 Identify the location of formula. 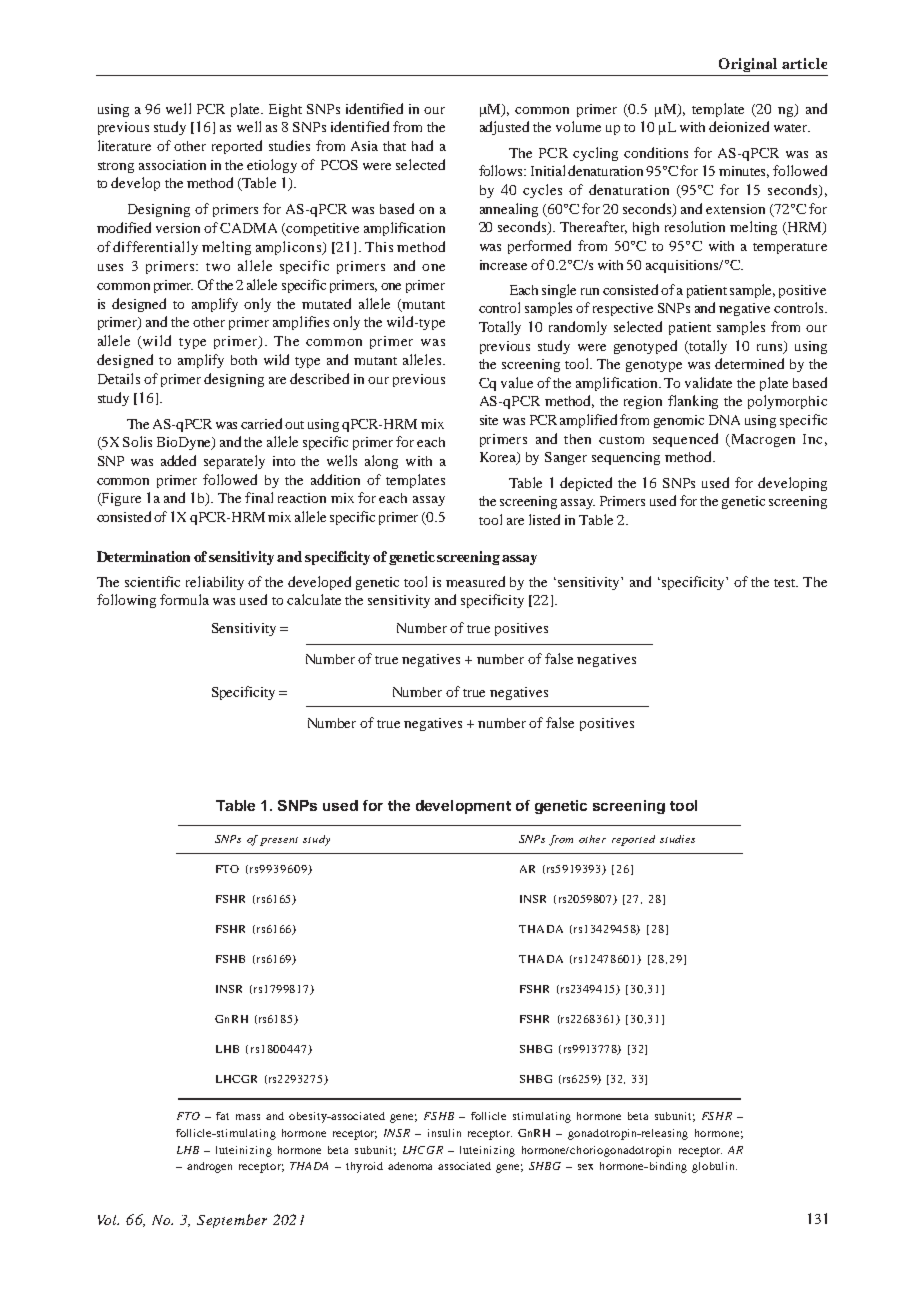
(184, 599).
